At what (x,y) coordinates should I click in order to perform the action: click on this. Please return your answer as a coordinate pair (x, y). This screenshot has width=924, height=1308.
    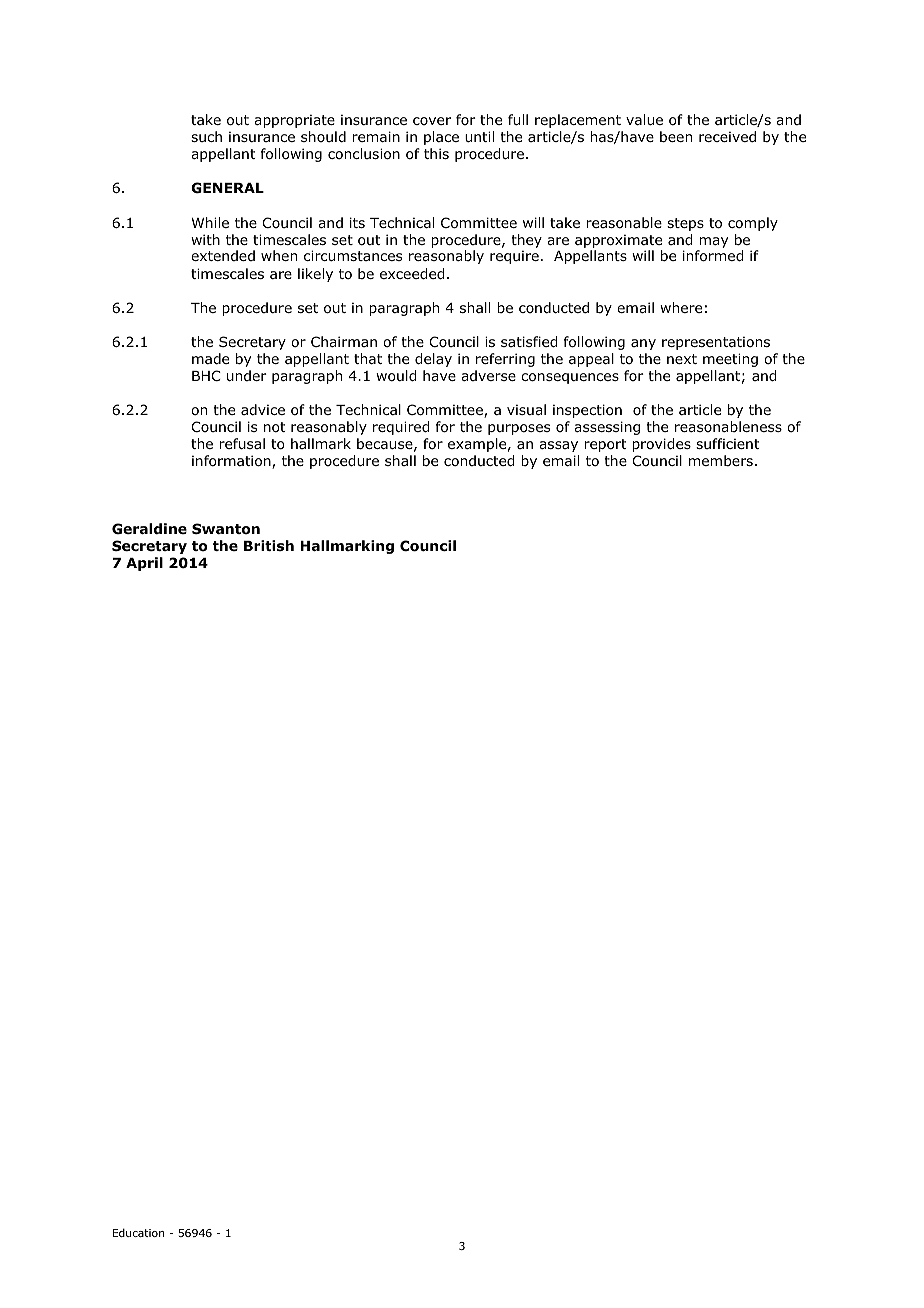
    Looking at the image, I should click on (436, 153).
